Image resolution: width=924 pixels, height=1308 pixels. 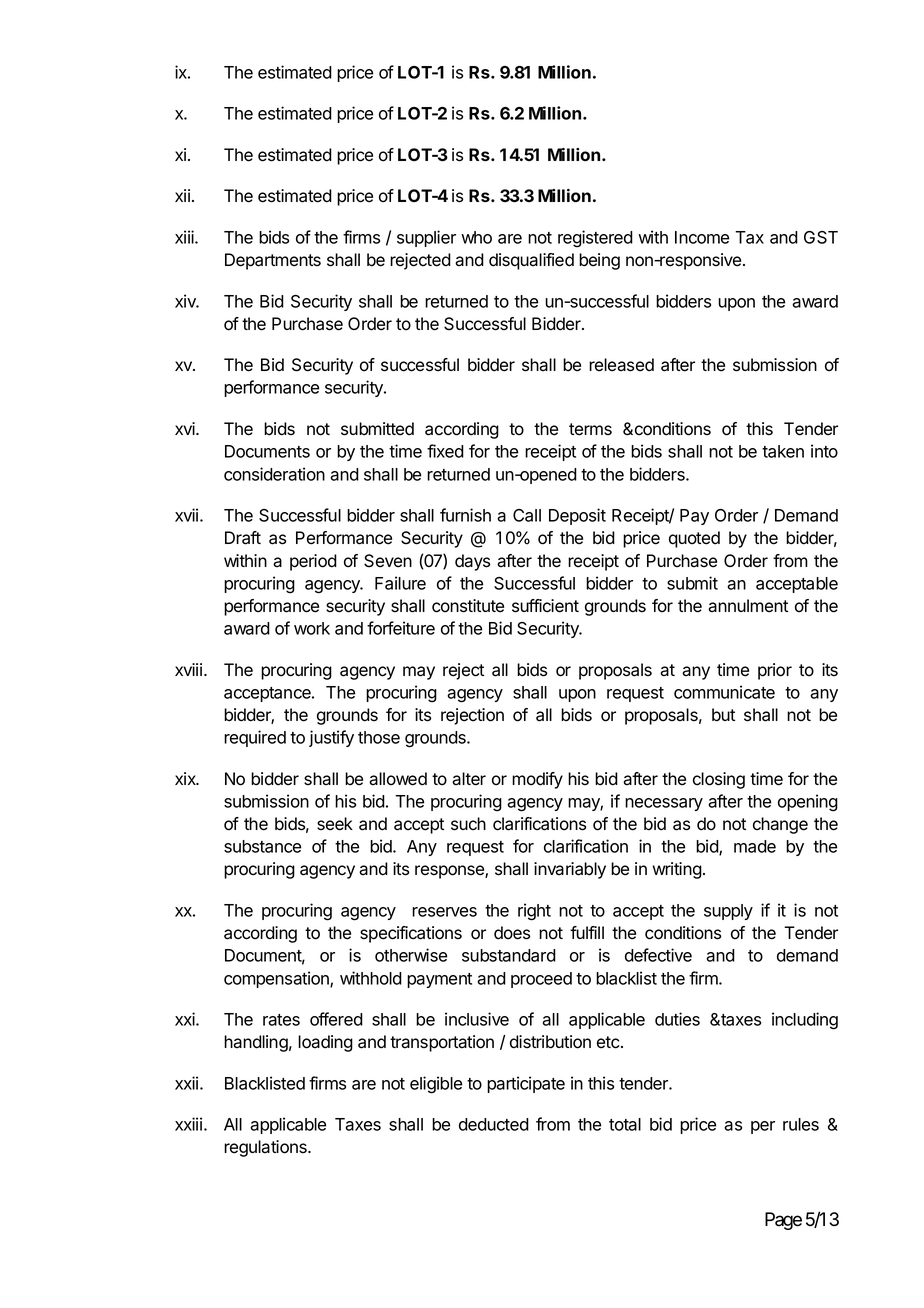 What do you see at coordinates (469, 779) in the document?
I see `alter` at bounding box center [469, 779].
